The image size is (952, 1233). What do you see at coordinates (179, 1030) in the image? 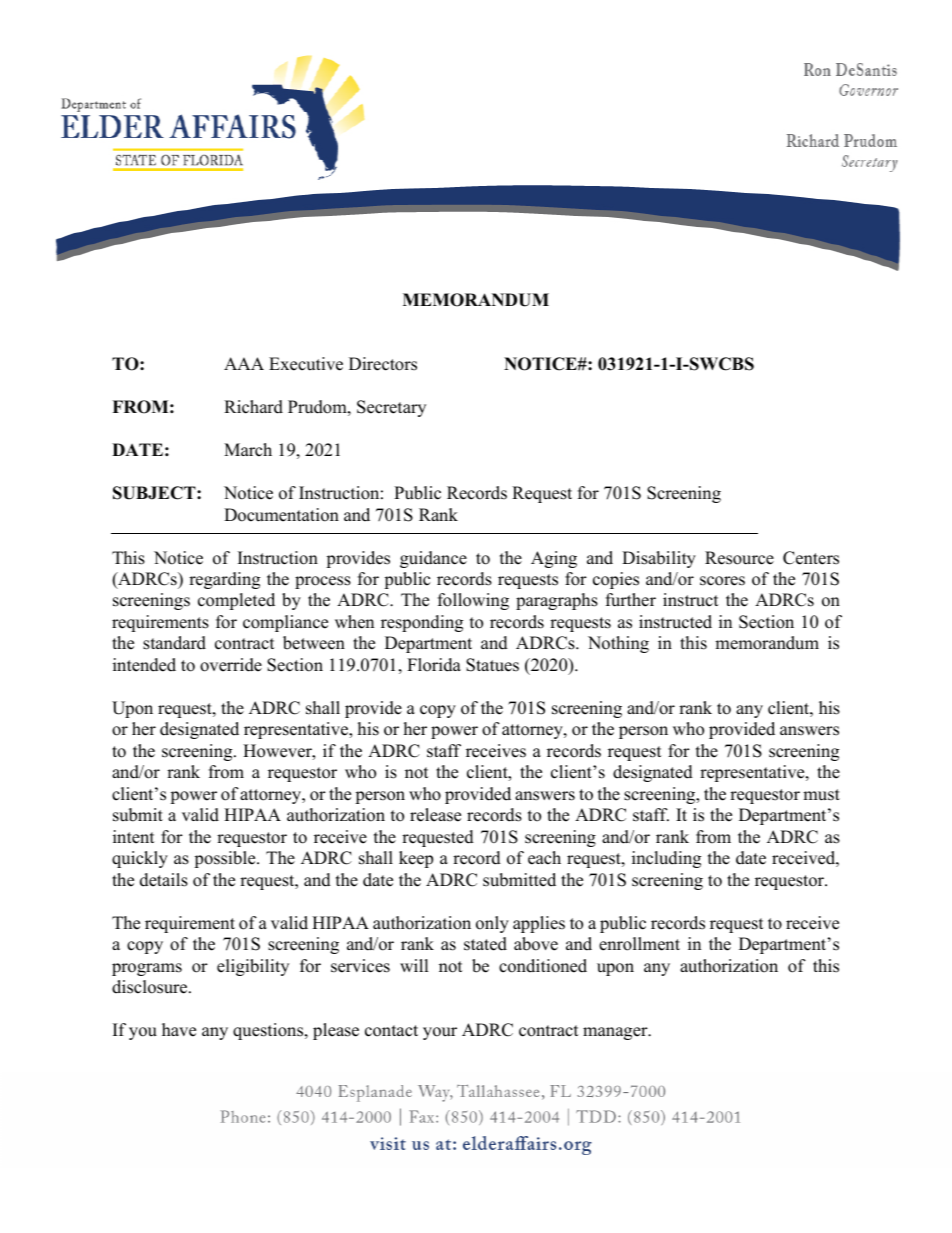
I see `have` at bounding box center [179, 1030].
